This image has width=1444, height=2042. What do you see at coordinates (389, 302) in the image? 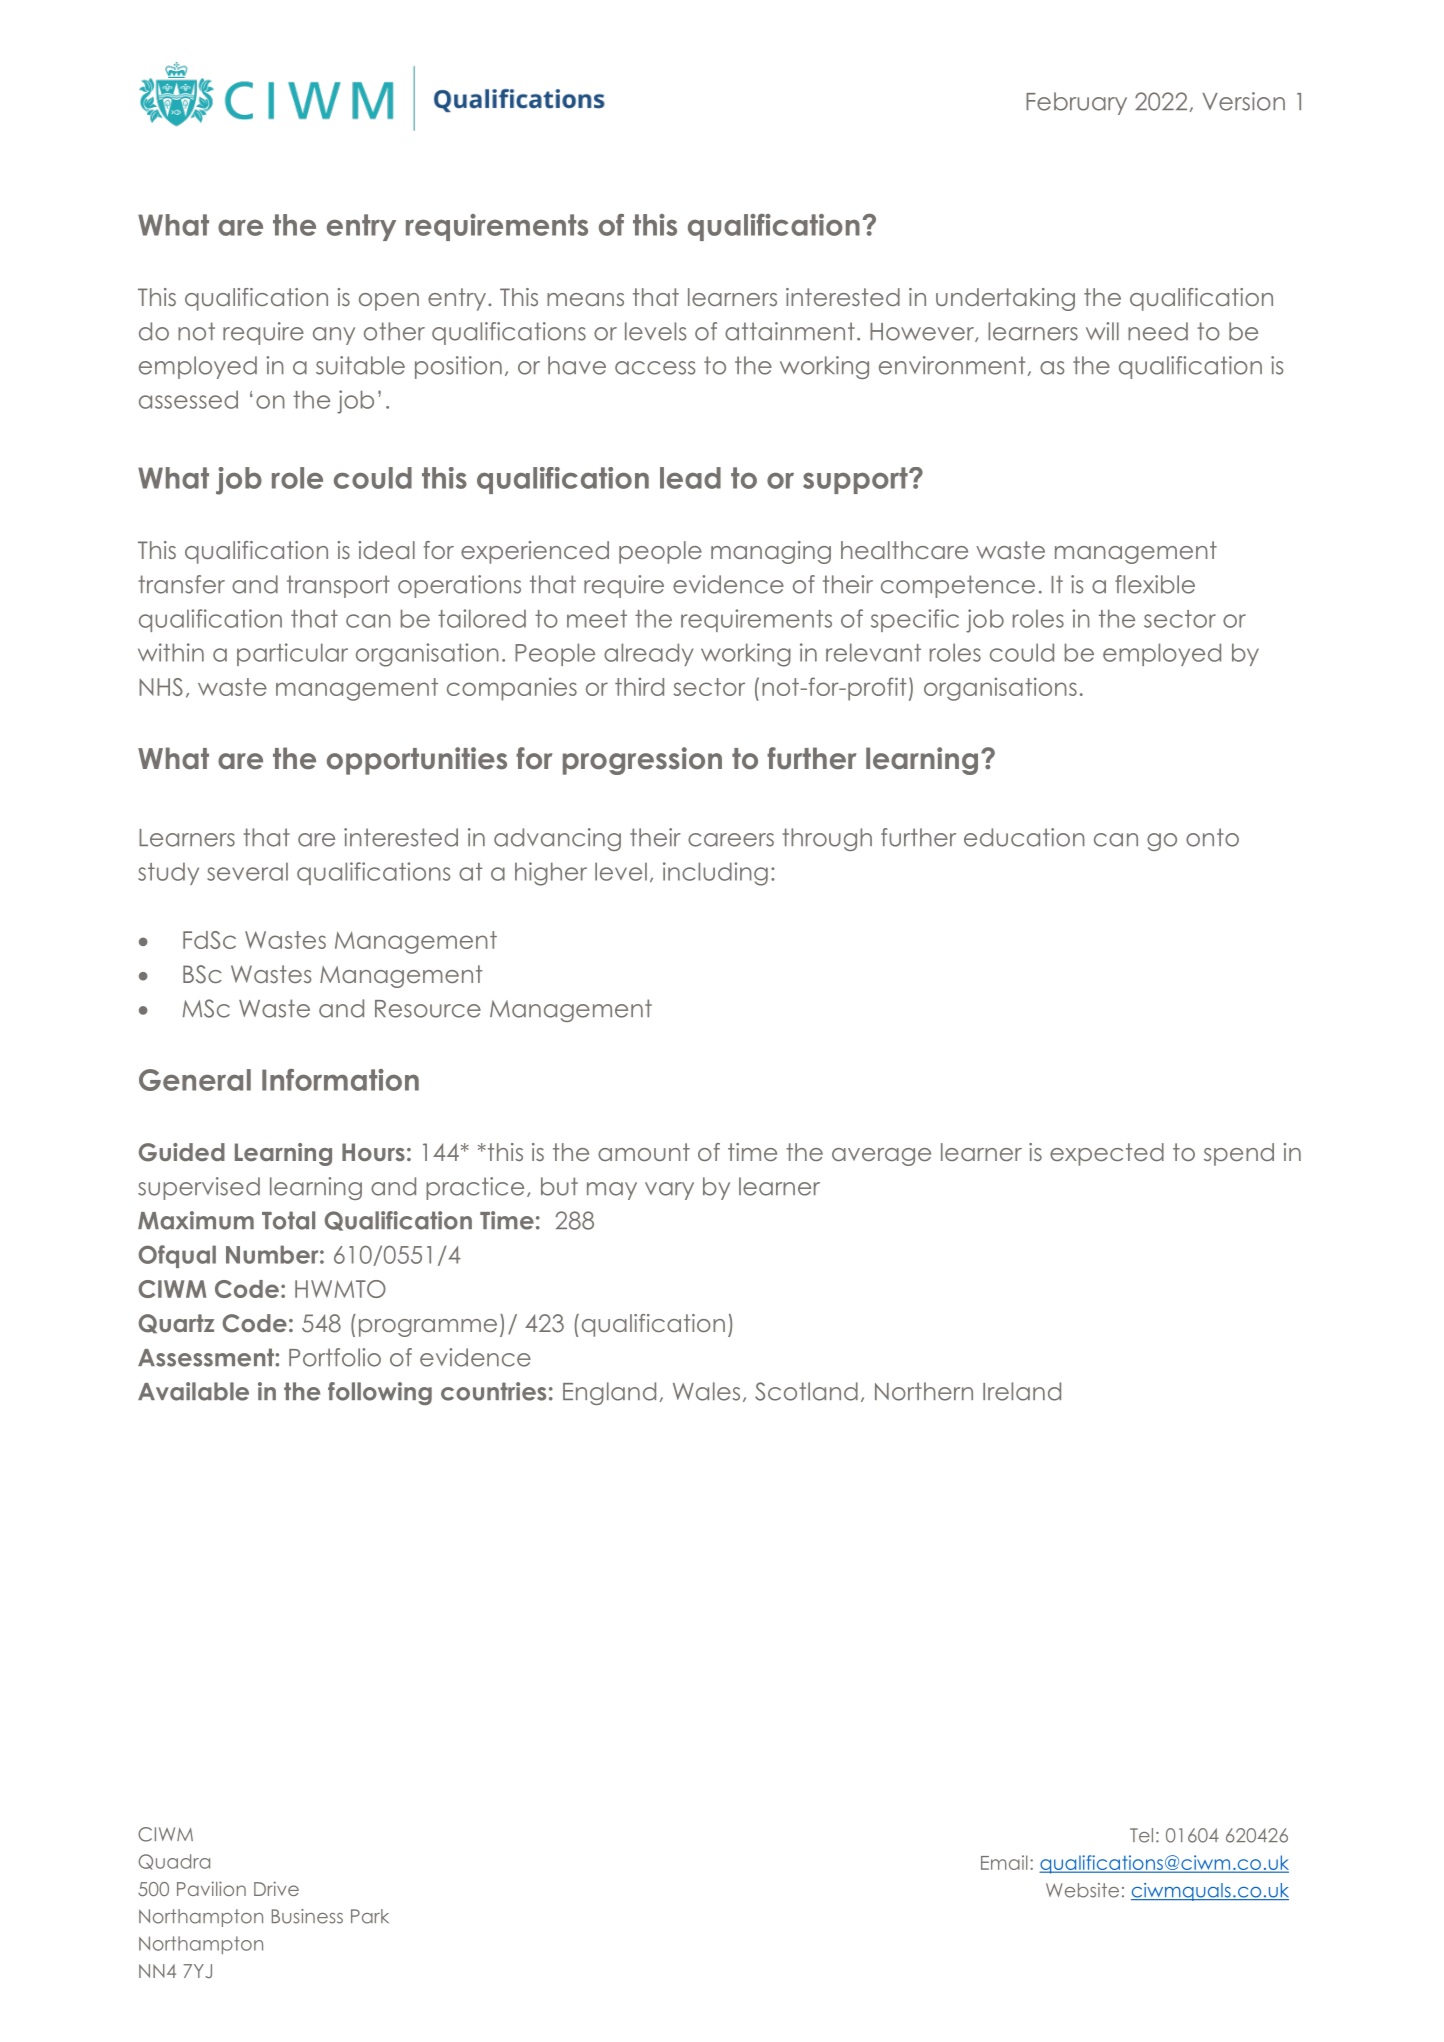
I see `open` at bounding box center [389, 302].
